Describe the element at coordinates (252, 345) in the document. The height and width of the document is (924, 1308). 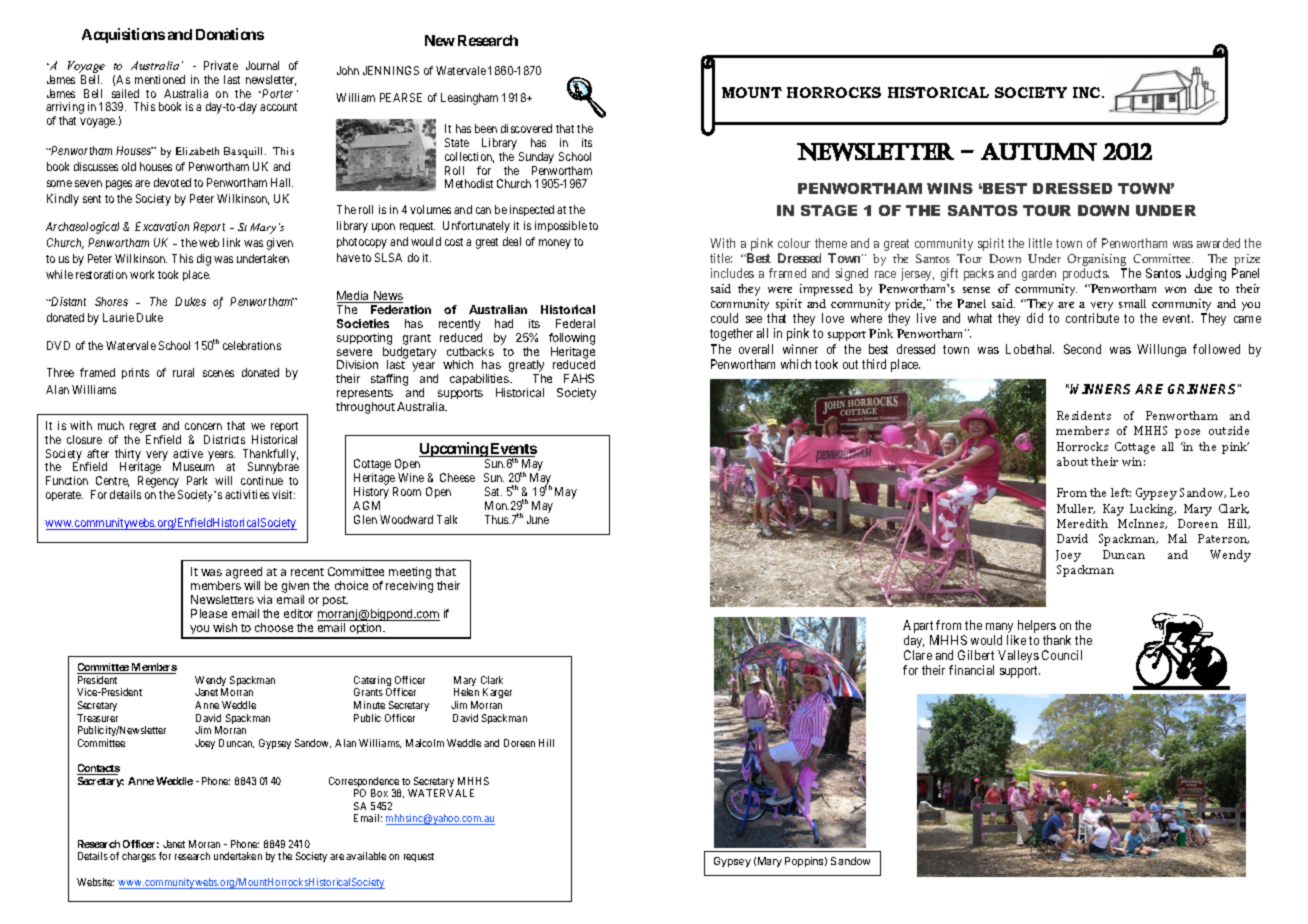
I see `celebrations` at that location.
